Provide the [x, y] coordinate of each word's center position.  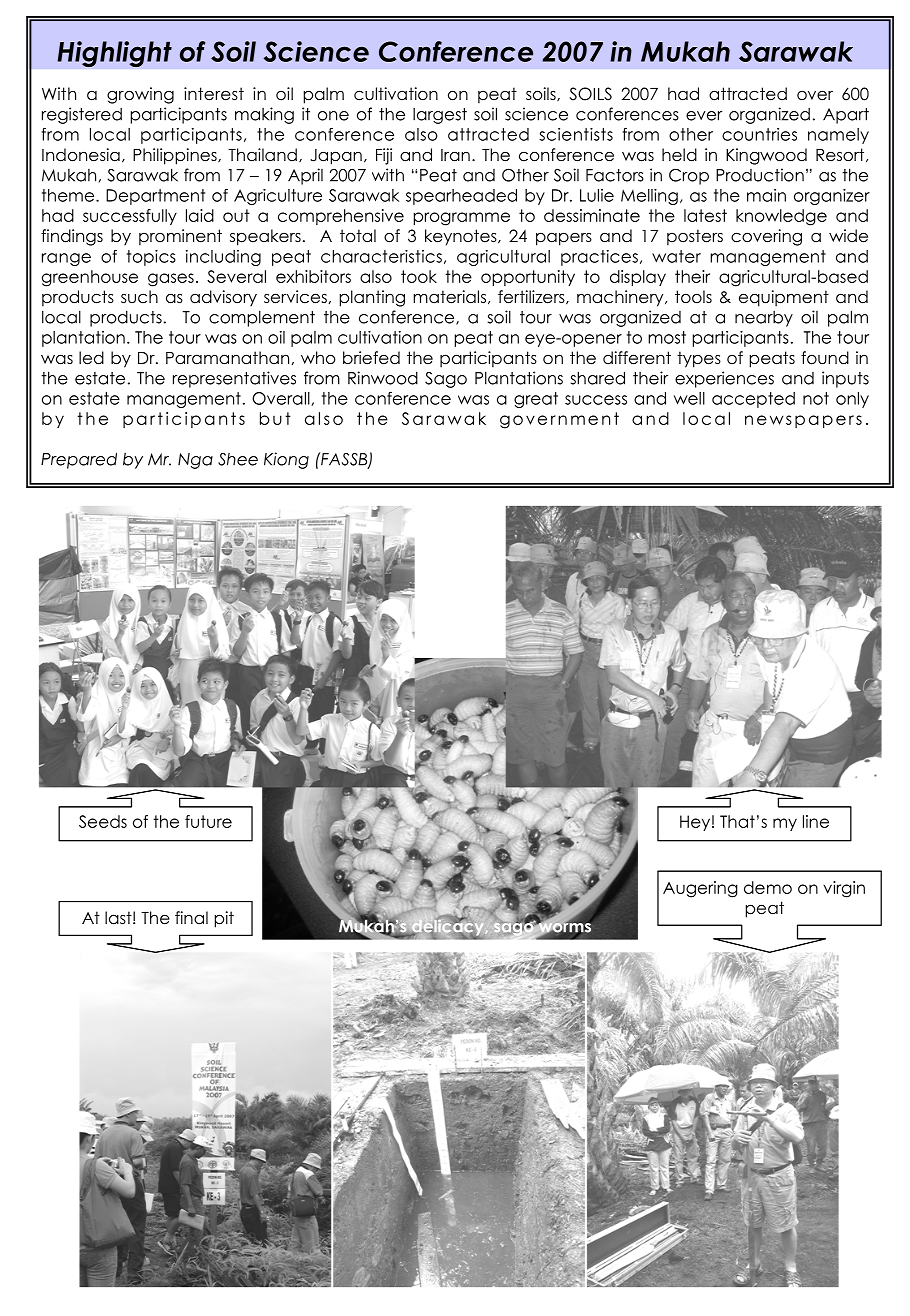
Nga [195, 461]
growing [140, 95]
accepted [753, 400]
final [191, 918]
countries [759, 134]
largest [440, 116]
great [536, 400]
